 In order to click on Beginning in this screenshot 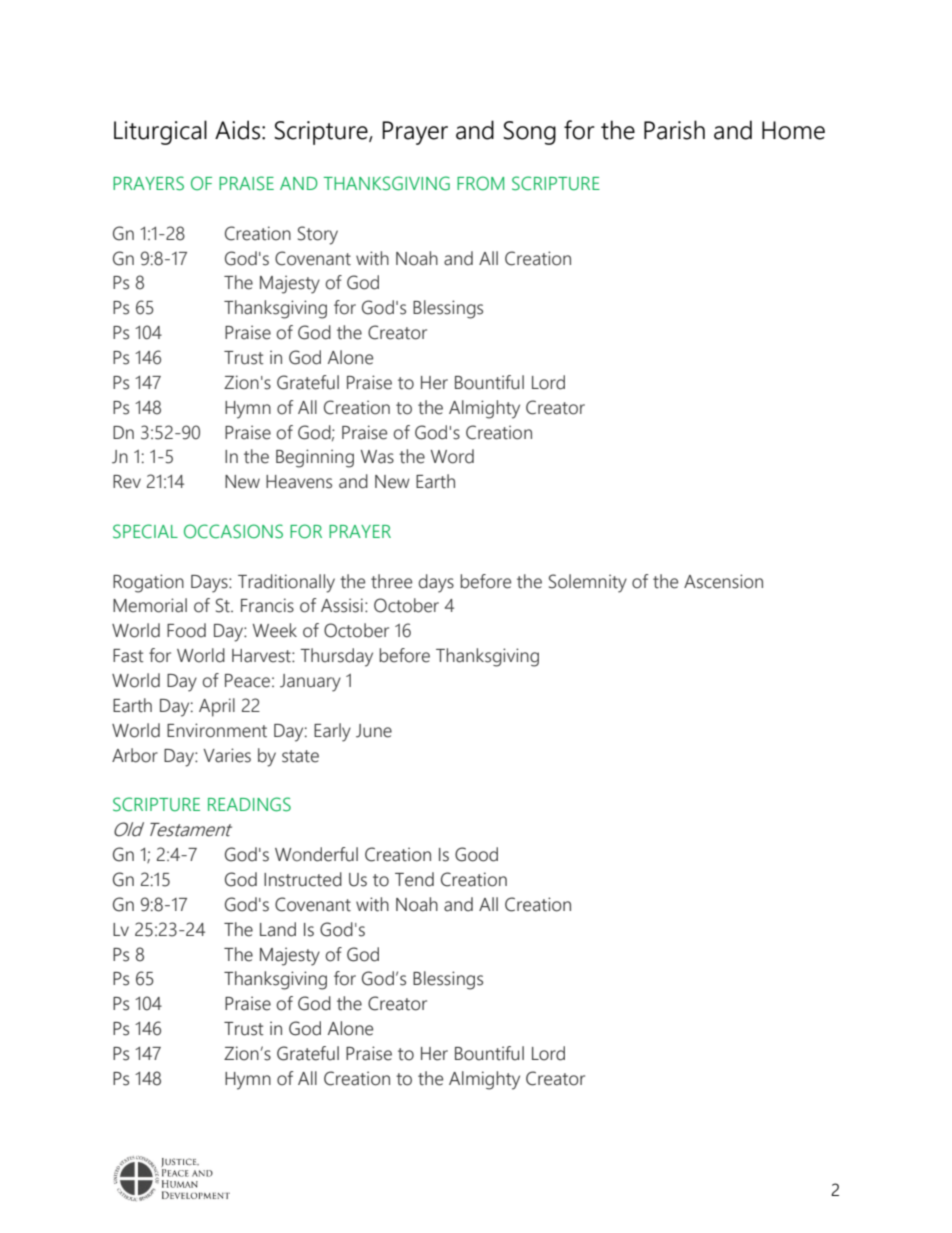, I will do `click(315, 458)`.
